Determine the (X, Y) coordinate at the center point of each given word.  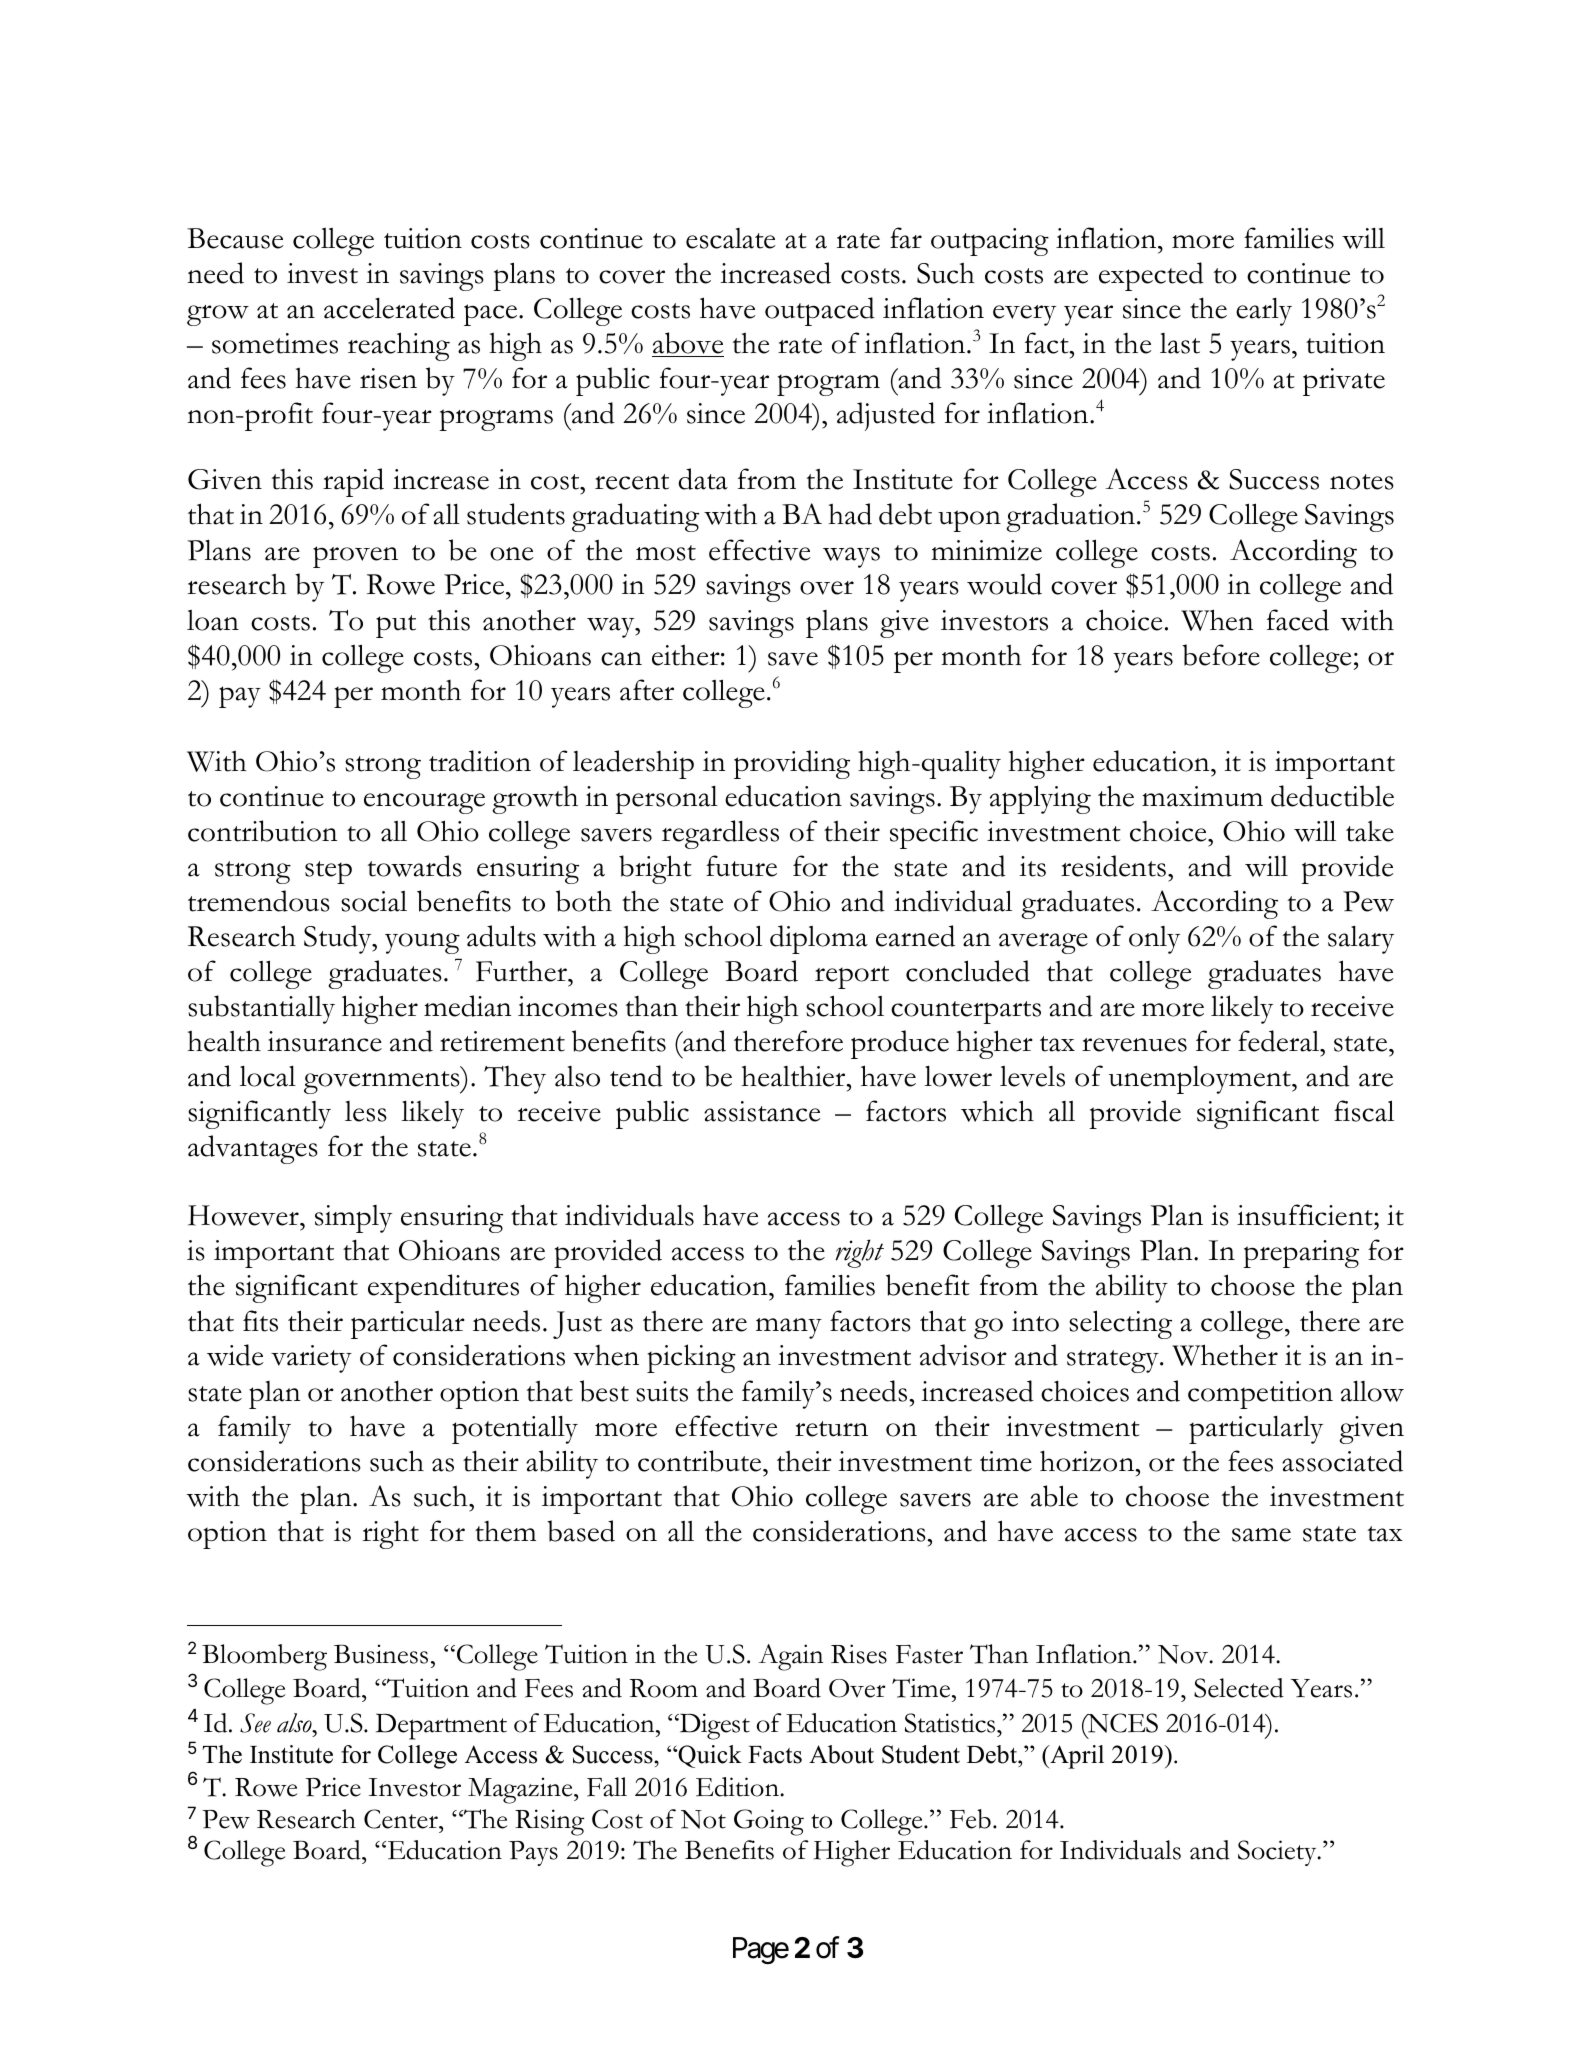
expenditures (443, 1288)
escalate (731, 238)
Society (1278, 1853)
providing (792, 764)
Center (402, 1819)
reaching (399, 346)
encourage (424, 803)
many (789, 1328)
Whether (1225, 1355)
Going (769, 1822)
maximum (1202, 796)
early (1264, 311)
